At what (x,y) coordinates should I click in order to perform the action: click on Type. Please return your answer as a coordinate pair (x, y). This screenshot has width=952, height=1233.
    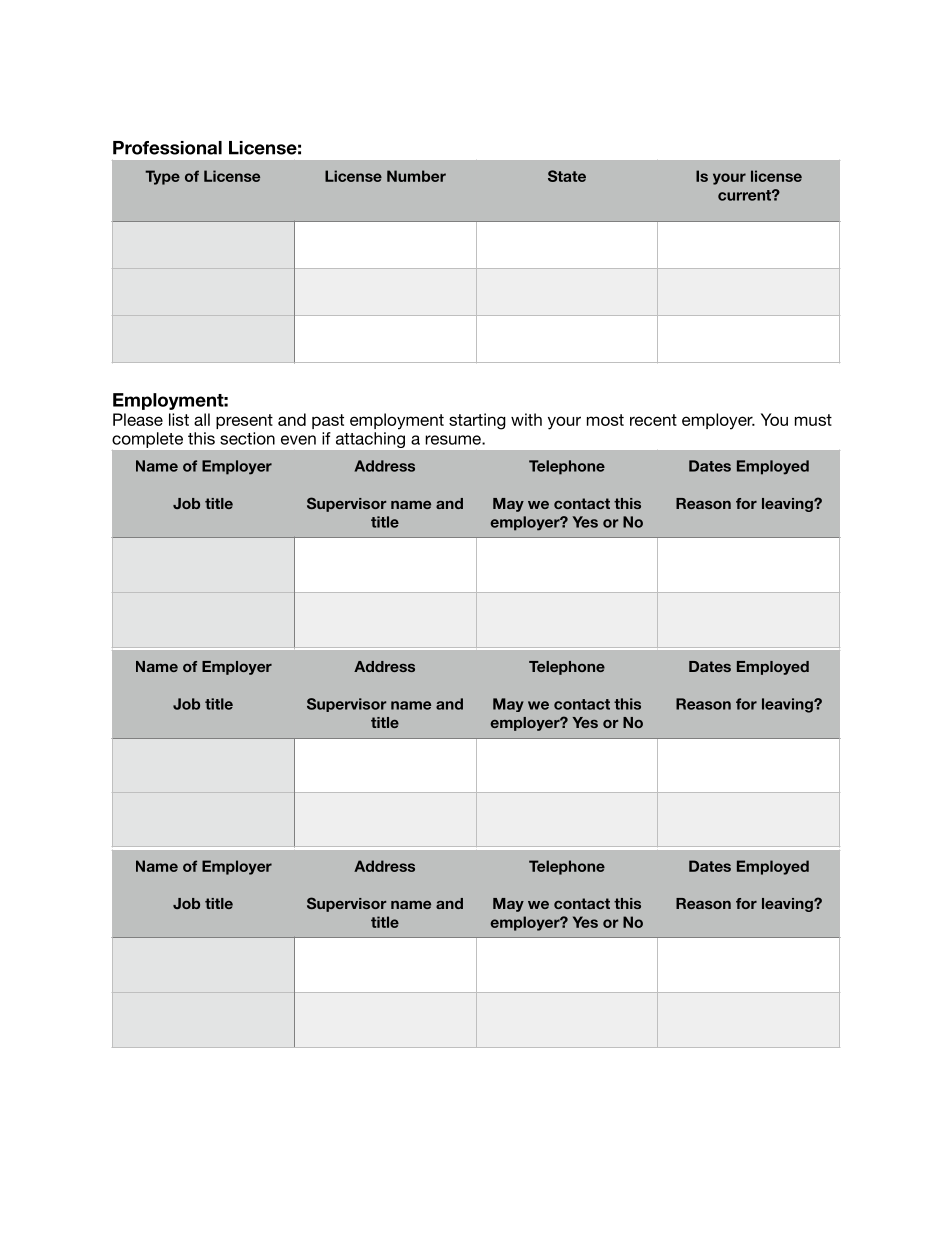
    Looking at the image, I should click on (162, 177).
